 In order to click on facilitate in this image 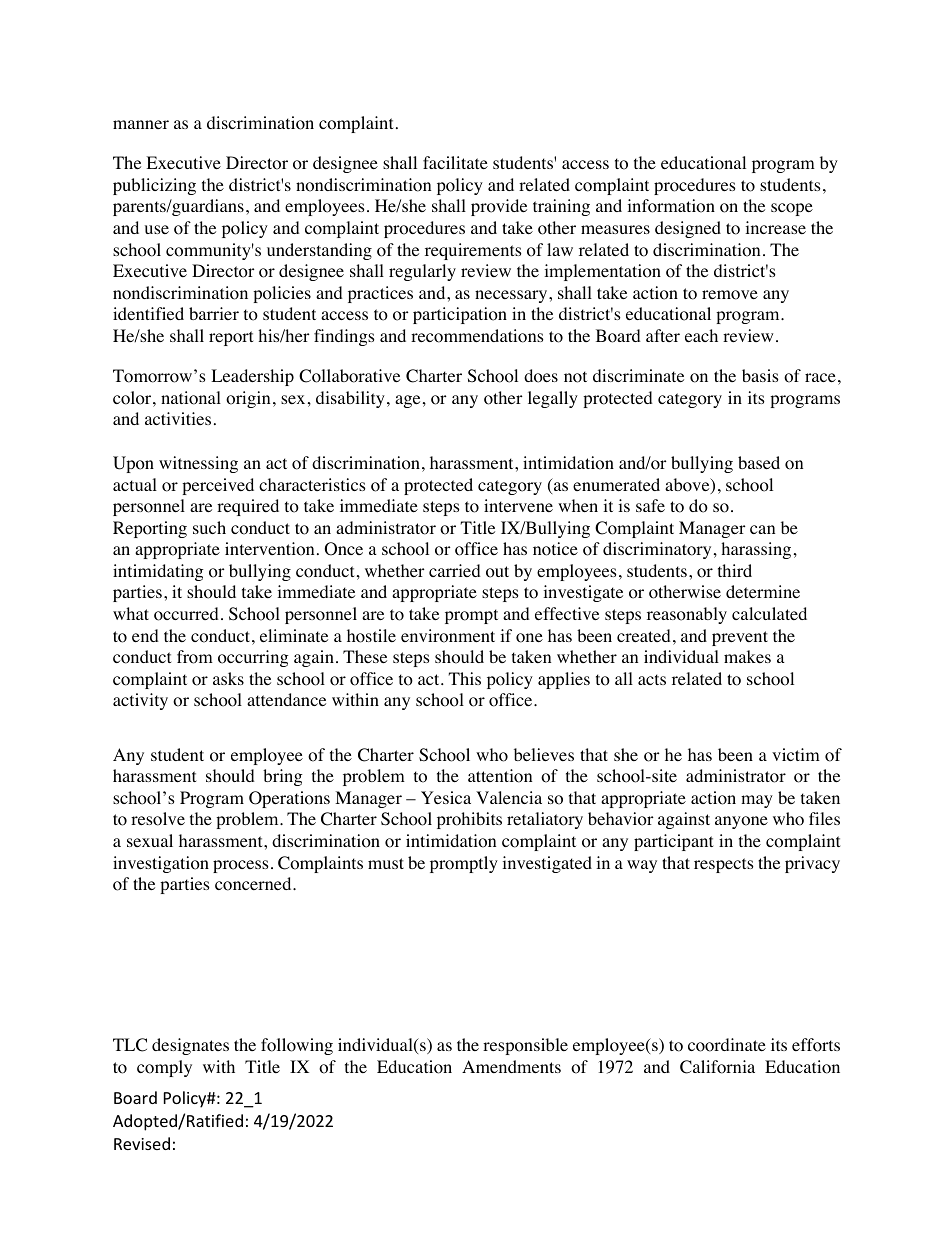, I will do `click(455, 162)`.
